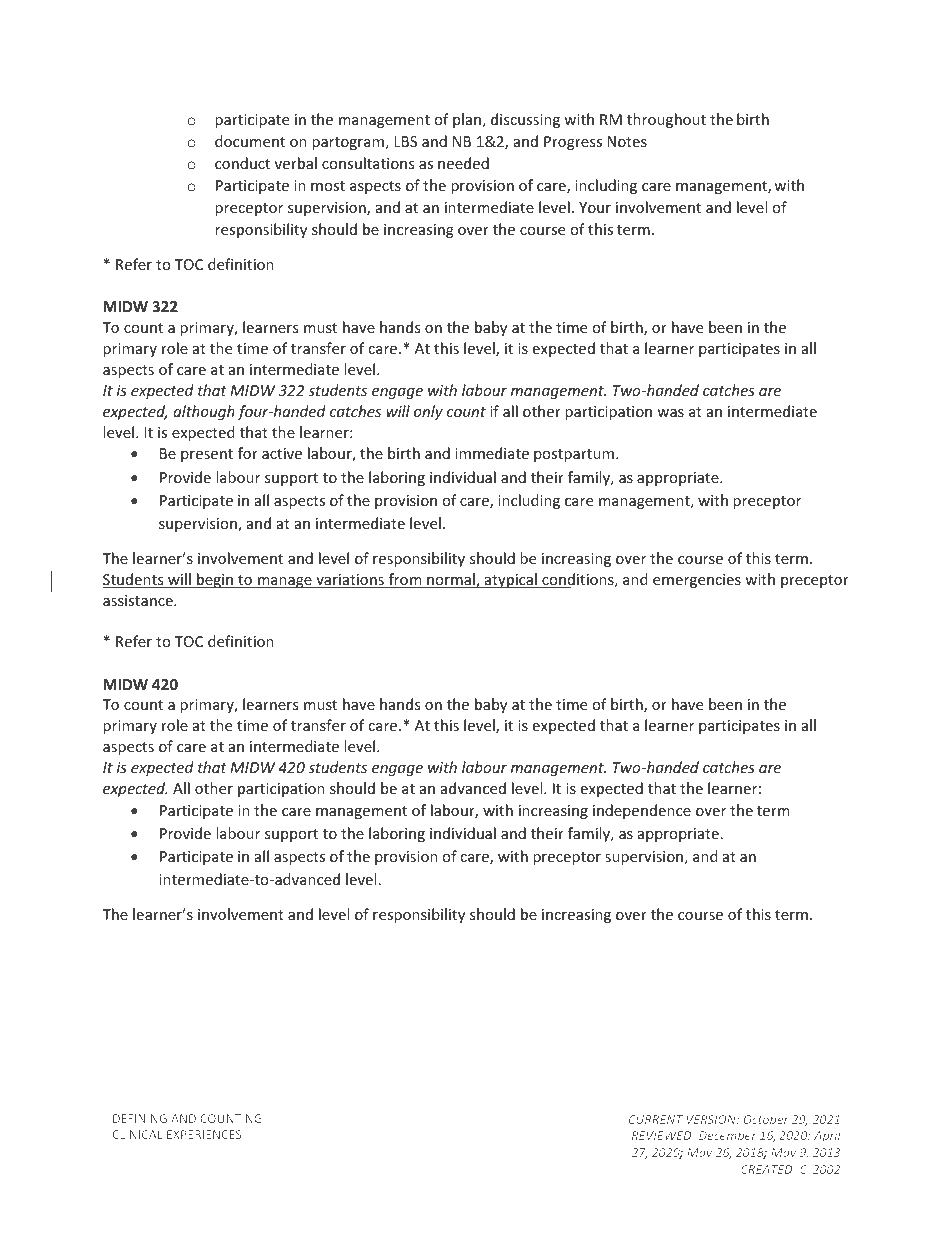 This screenshot has width=952, height=1233. I want to click on CURRENT, so click(656, 1119).
